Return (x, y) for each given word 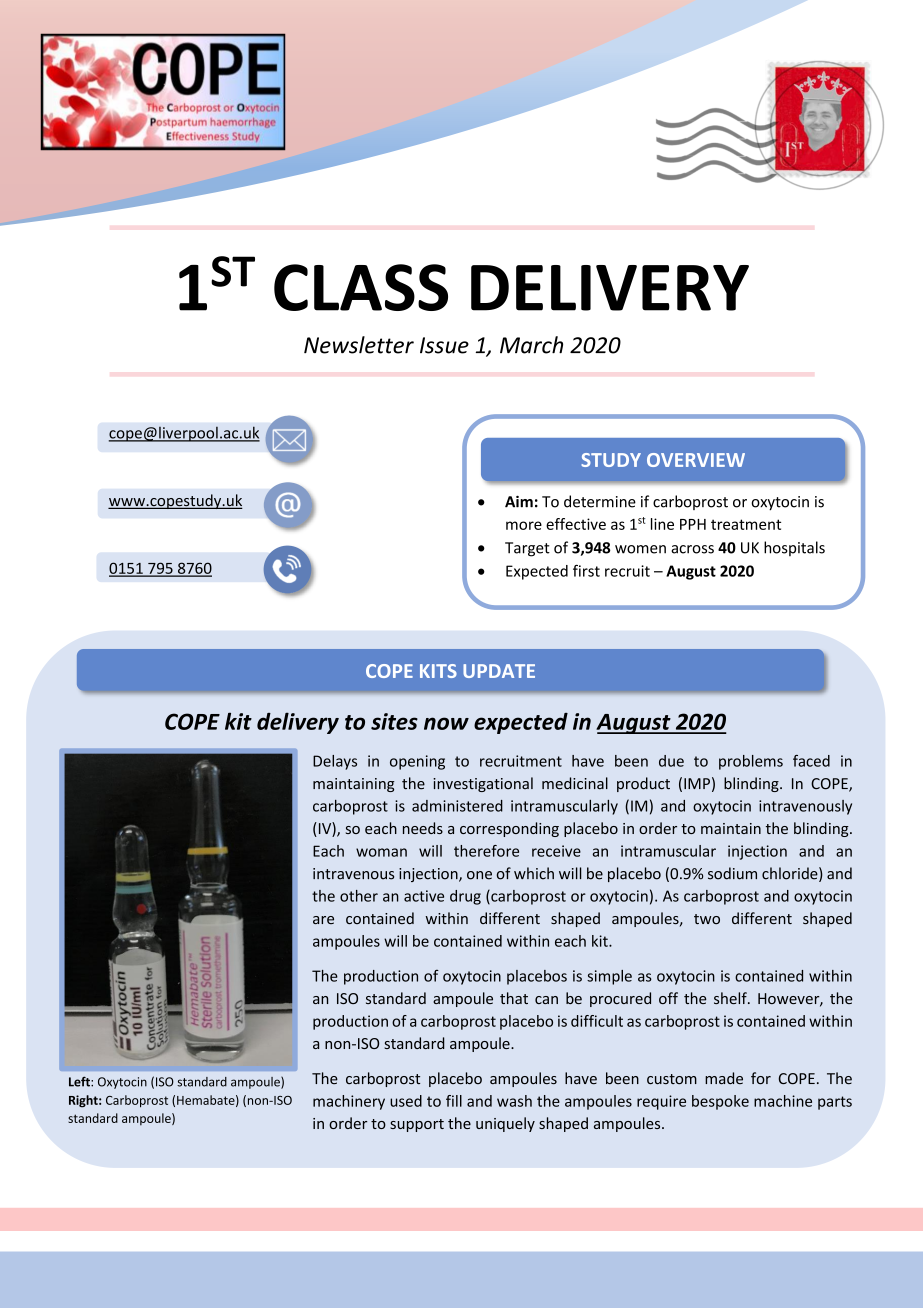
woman (381, 852)
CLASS (361, 287)
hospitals (794, 548)
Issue (444, 345)
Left (80, 1081)
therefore (486, 851)
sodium (732, 873)
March (531, 345)
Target (527, 549)
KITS (438, 671)
